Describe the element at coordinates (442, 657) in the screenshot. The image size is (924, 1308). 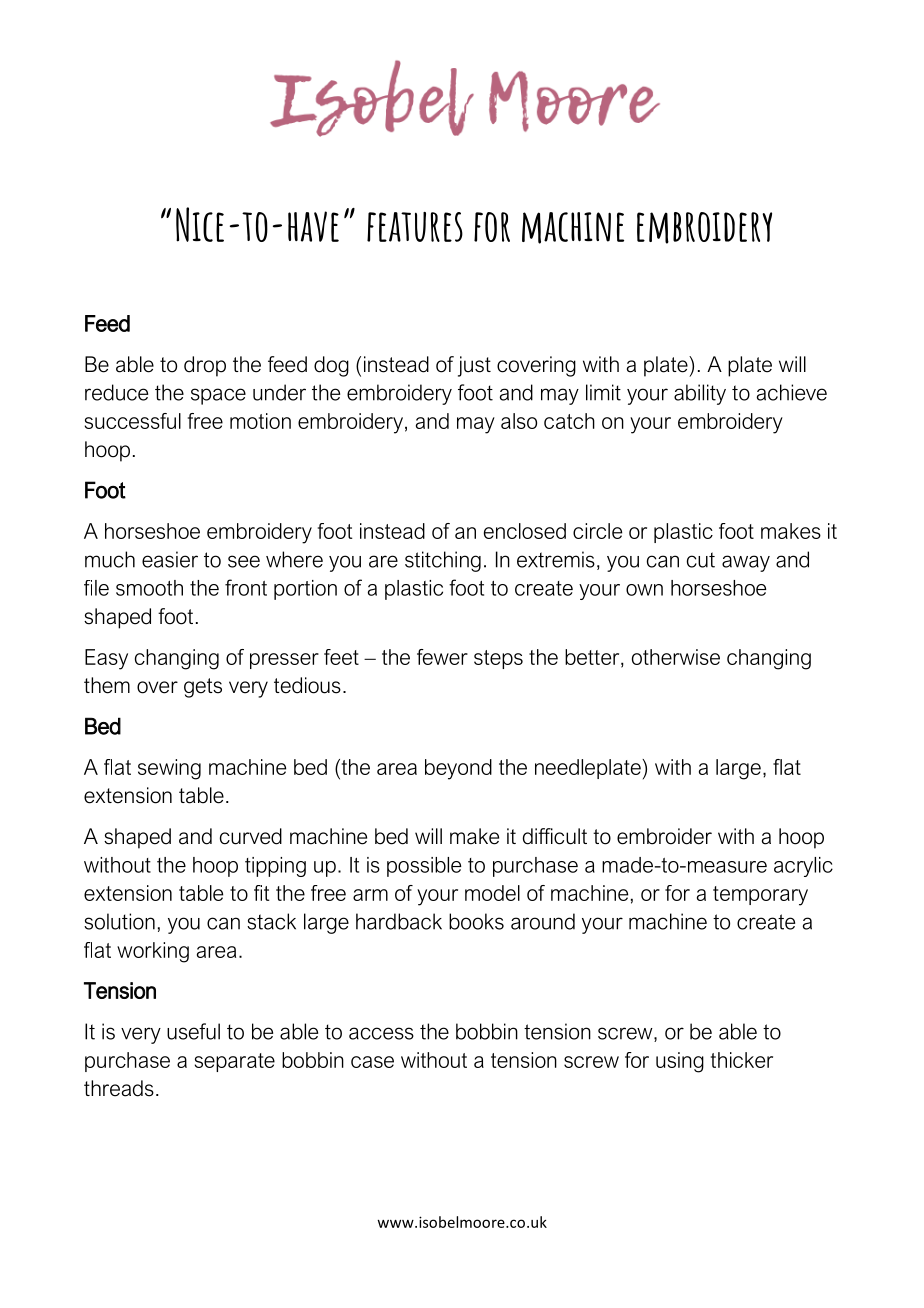
I see `fewer` at that location.
